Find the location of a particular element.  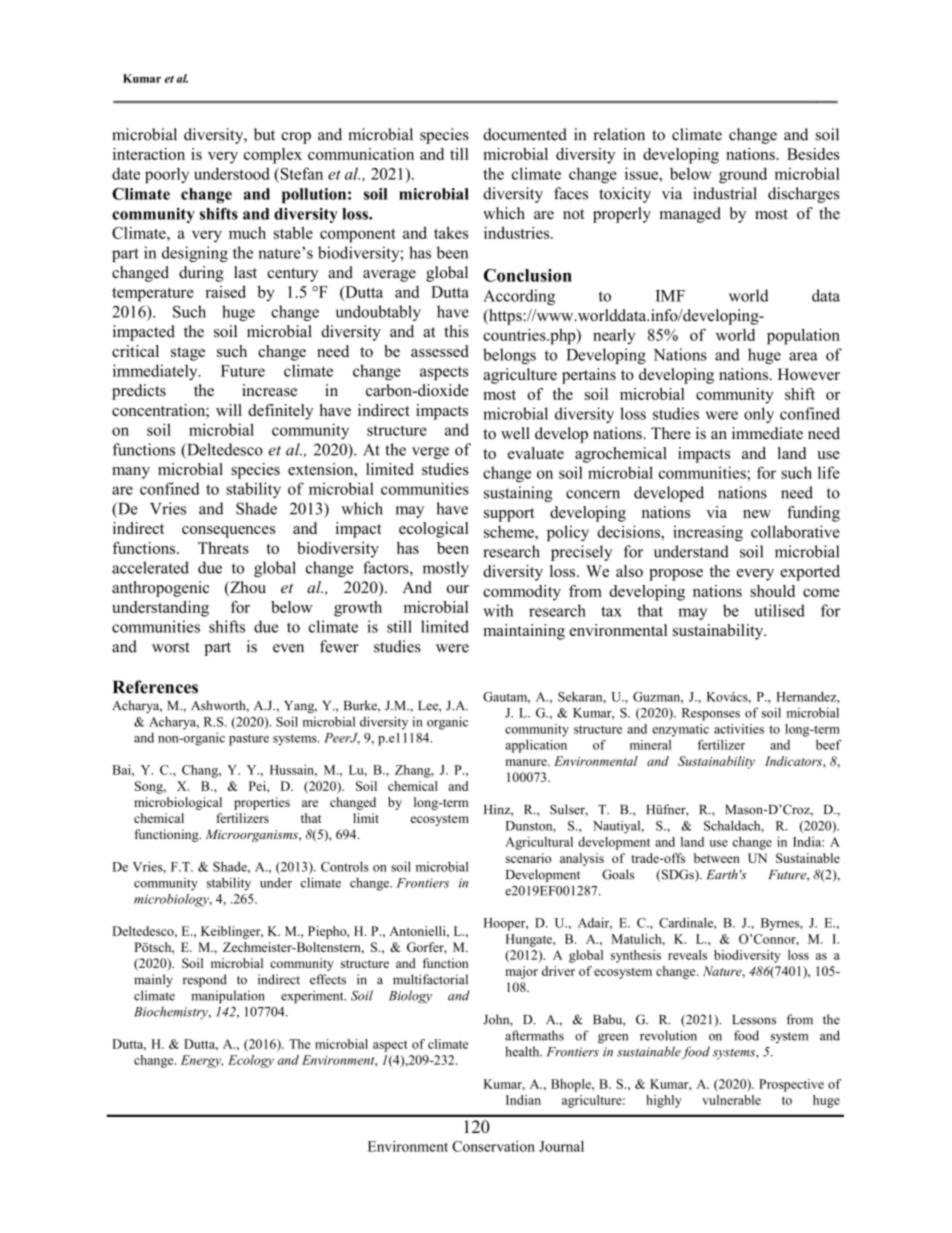

ground is located at coordinates (743, 175).
